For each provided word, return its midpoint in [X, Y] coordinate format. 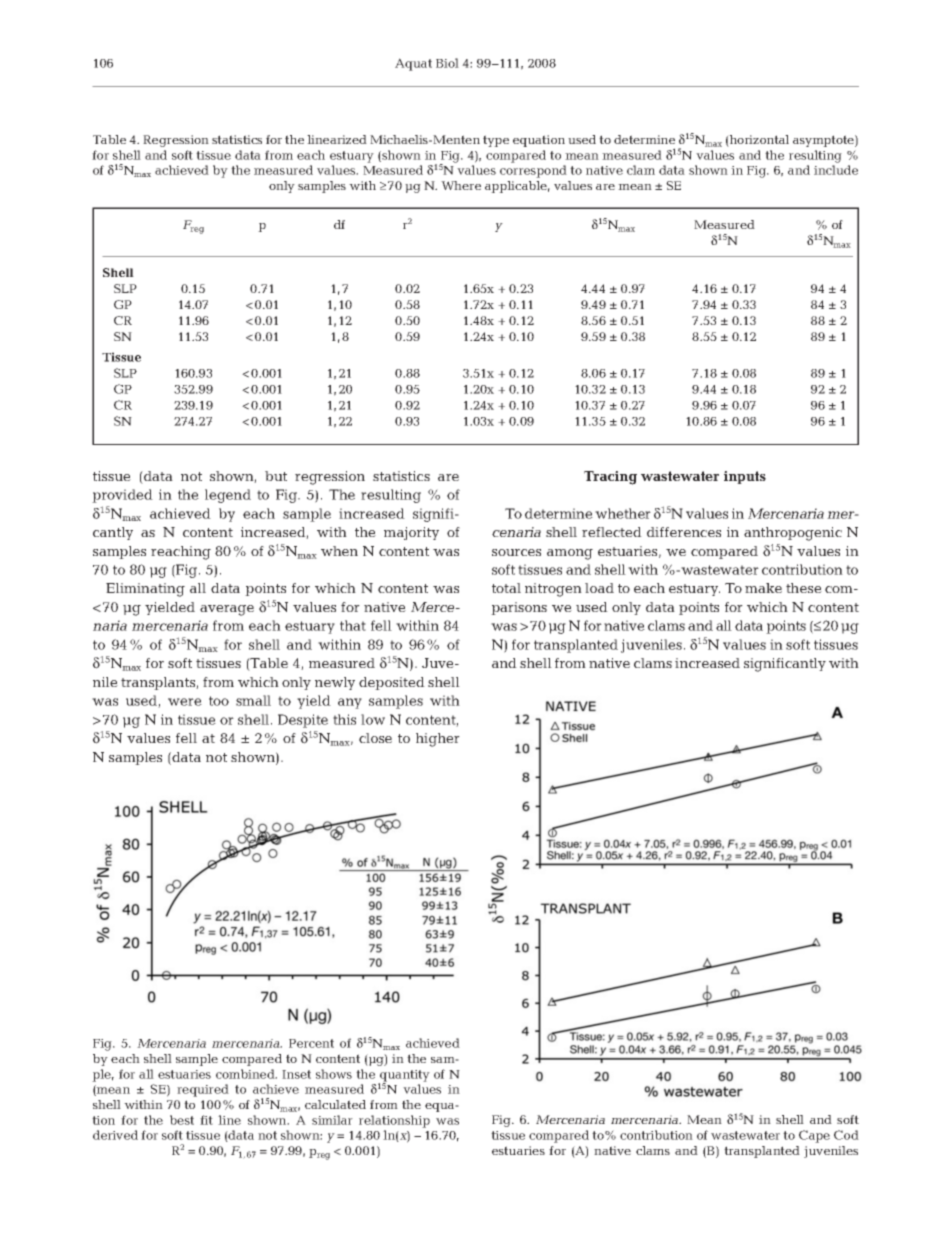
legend [228, 496]
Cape [814, 1136]
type [496, 141]
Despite [303, 721]
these [804, 588]
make [763, 588]
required [203, 1090]
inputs [745, 477]
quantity [404, 1077]
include [836, 170]
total [506, 588]
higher [438, 740]
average [227, 610]
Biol [447, 63]
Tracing [610, 478]
